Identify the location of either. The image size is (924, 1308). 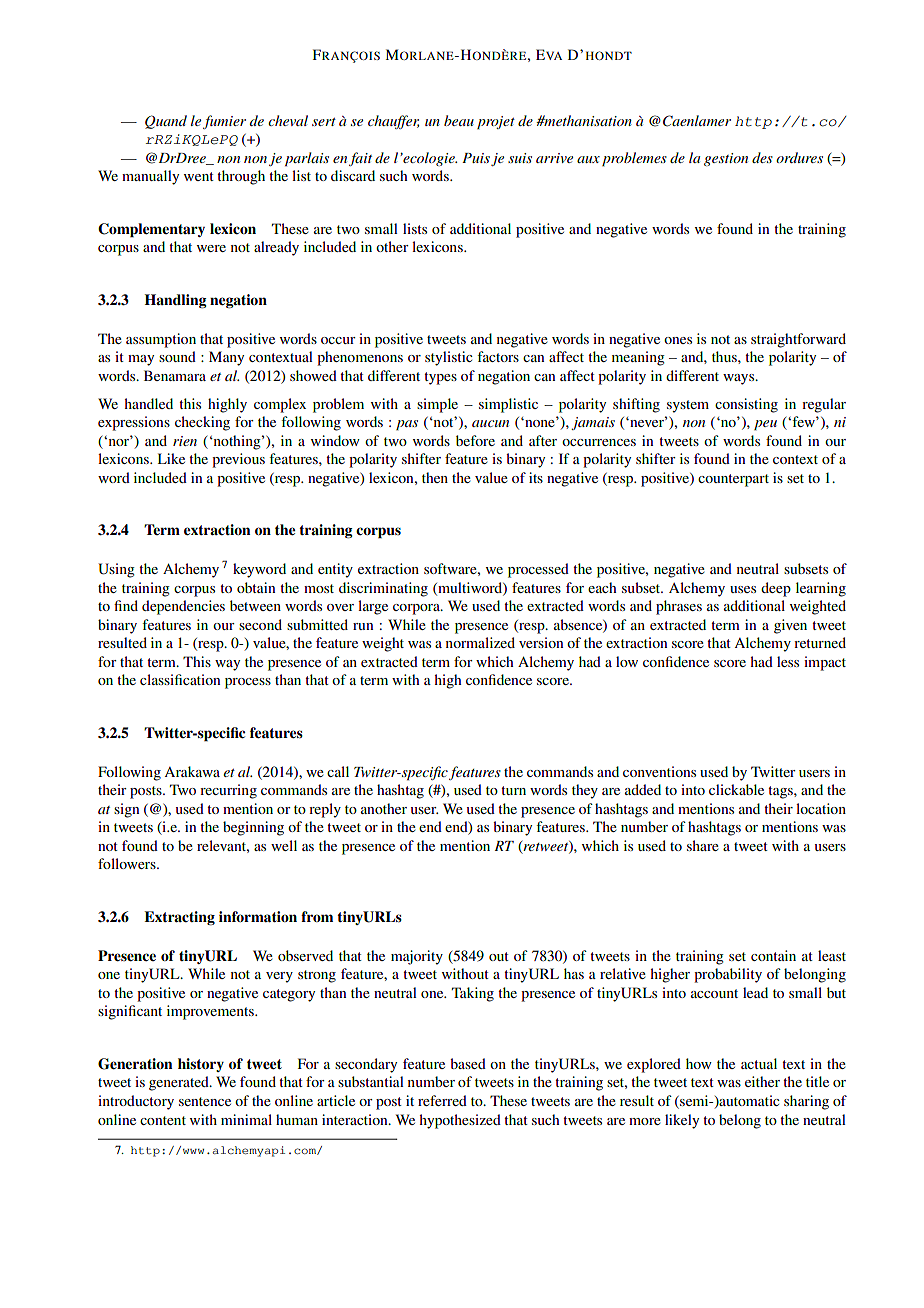
(762, 1081).
